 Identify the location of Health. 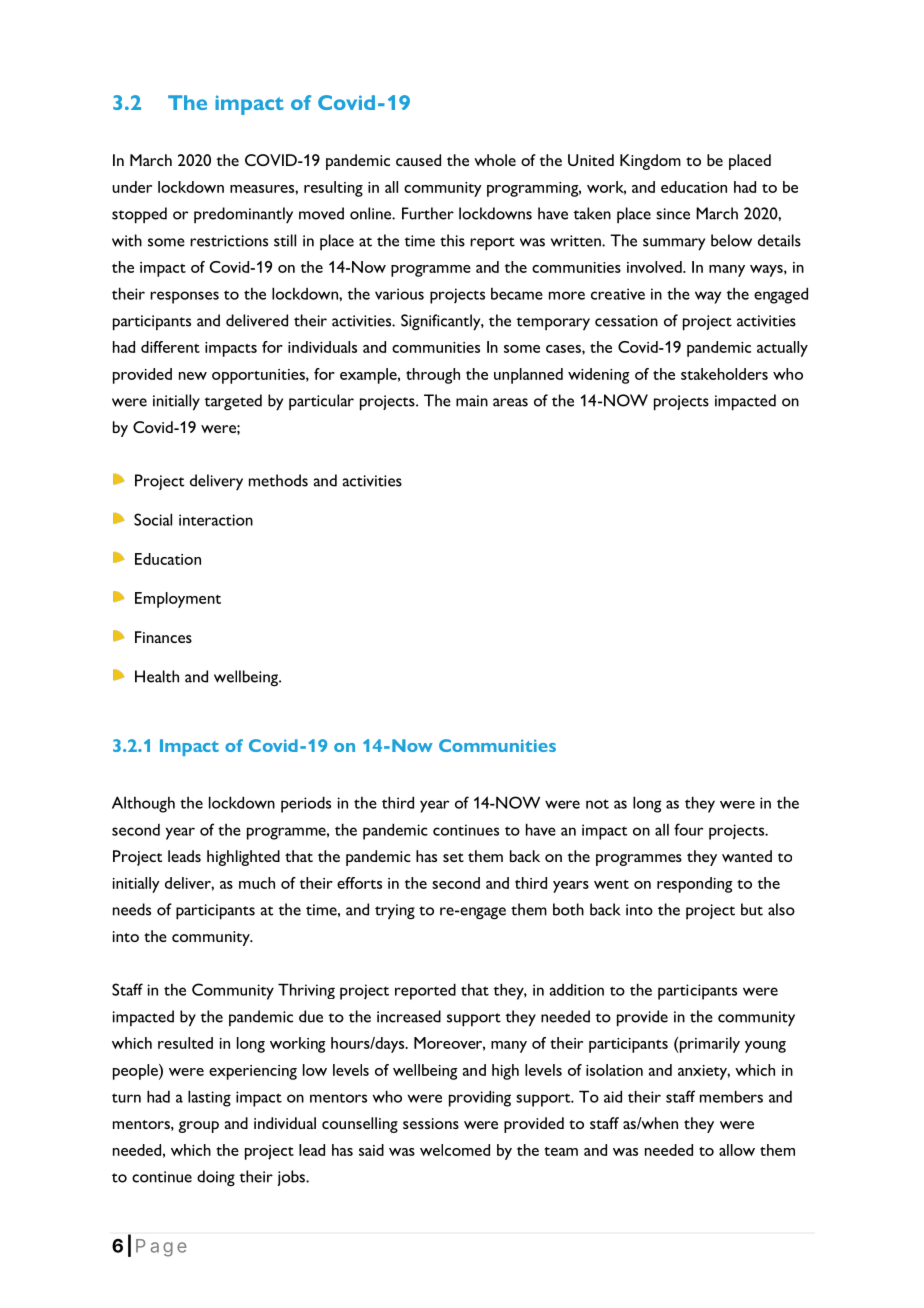
(157, 676).
